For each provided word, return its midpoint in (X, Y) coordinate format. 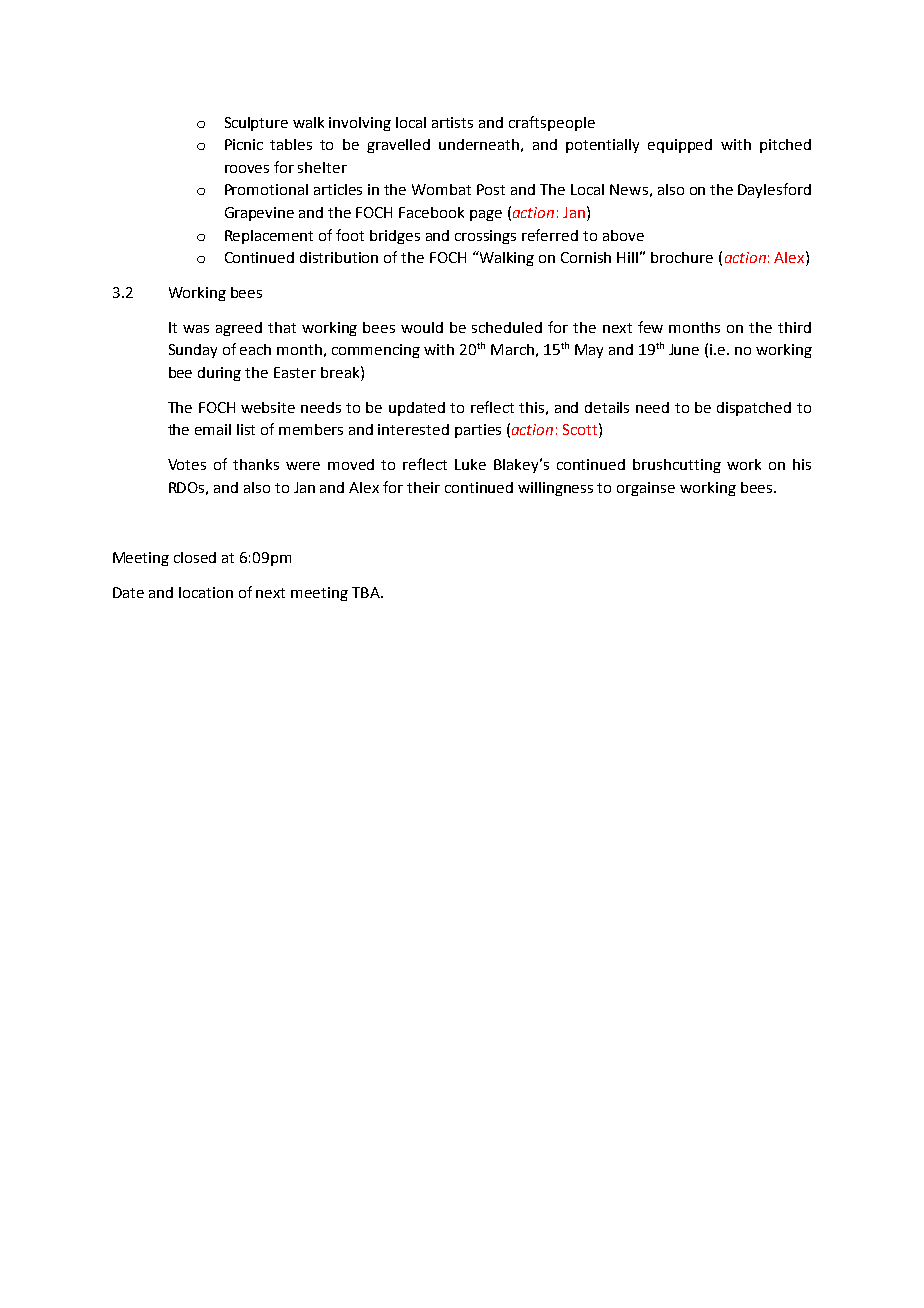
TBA (367, 592)
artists (452, 122)
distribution (339, 257)
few (650, 327)
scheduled (507, 327)
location (206, 592)
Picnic (244, 144)
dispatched (754, 409)
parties (478, 431)
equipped (680, 146)
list (246, 429)
